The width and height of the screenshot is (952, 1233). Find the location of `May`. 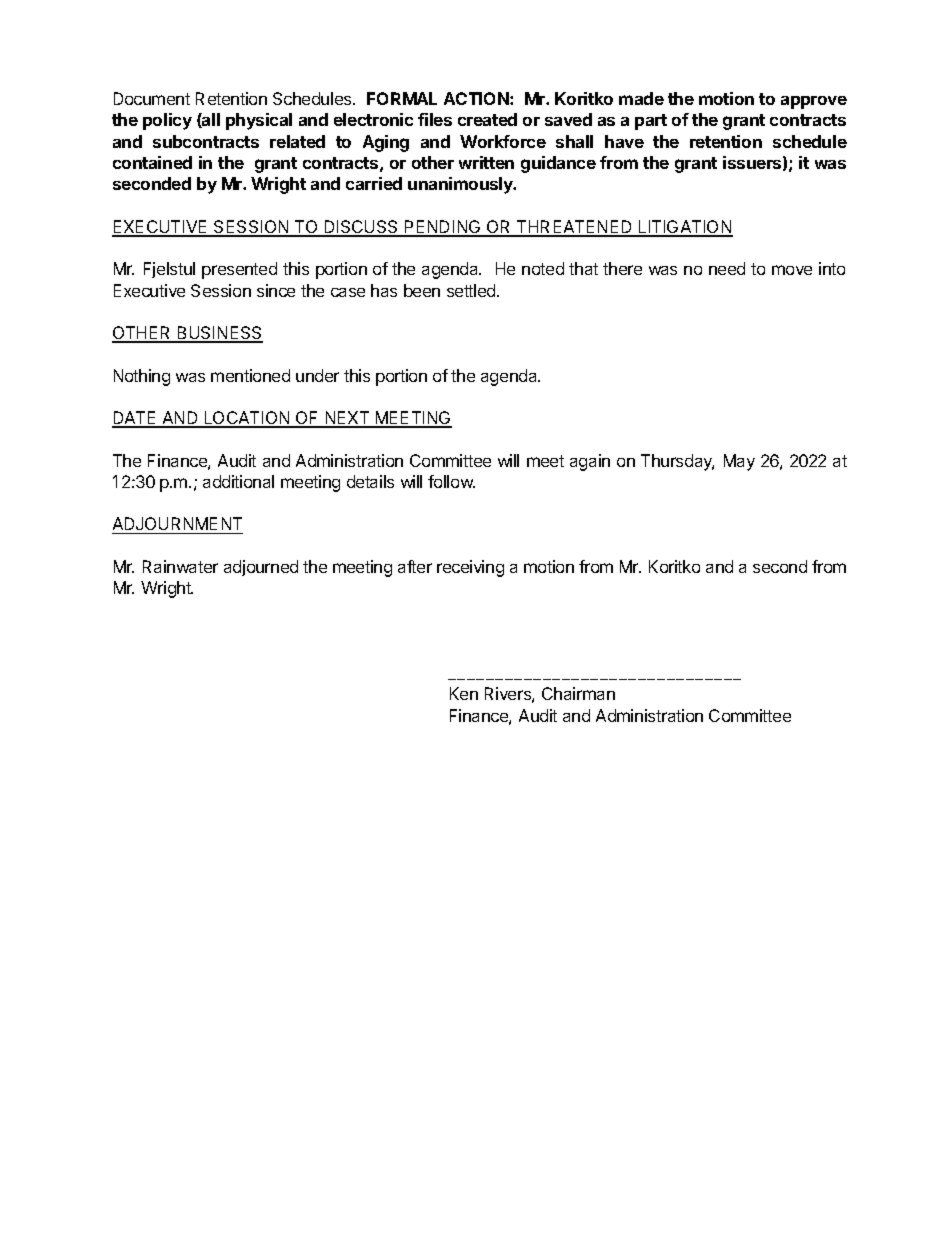

May is located at coordinates (739, 462).
